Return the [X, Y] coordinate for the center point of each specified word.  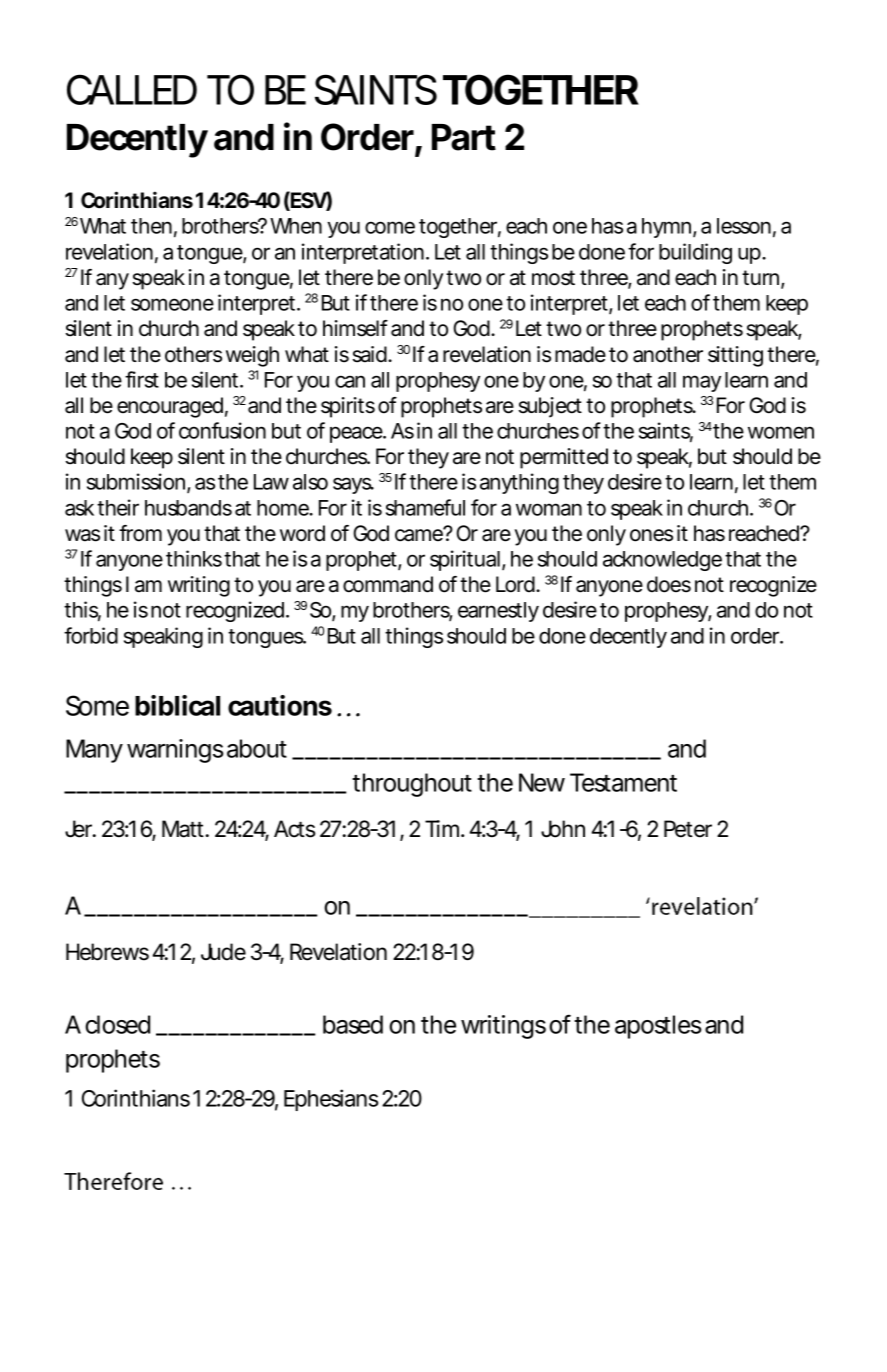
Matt [185, 829]
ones [651, 535]
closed [117, 1024]
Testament [623, 782]
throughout [412, 785]
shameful [425, 507]
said [369, 354]
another [668, 354]
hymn [666, 228]
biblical [177, 705]
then [151, 226]
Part [464, 137]
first [142, 379]
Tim [442, 828]
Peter [688, 829]
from [140, 533]
